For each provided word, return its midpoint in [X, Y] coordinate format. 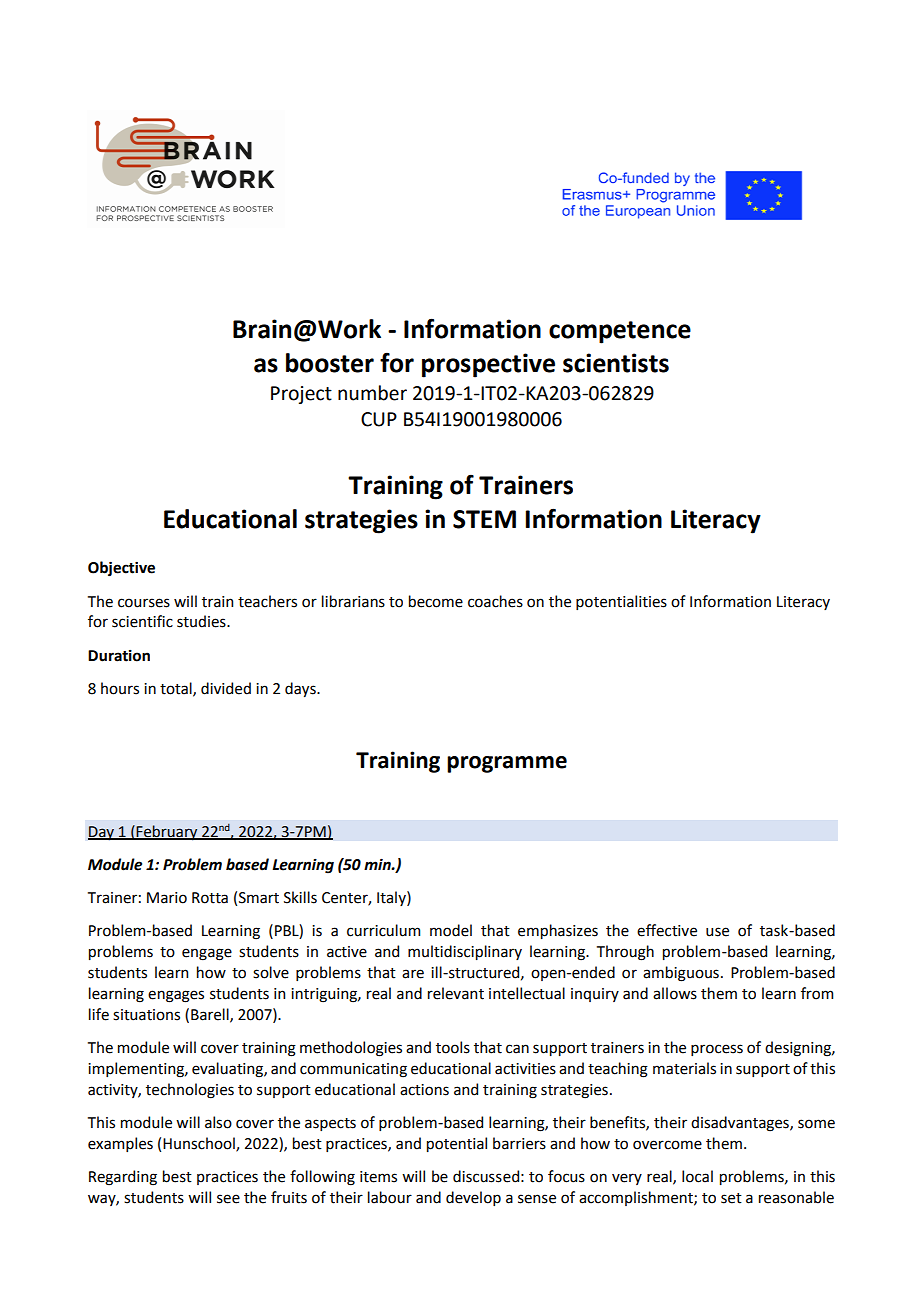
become [436, 601]
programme [507, 764]
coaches [495, 601]
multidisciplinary [465, 952]
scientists [616, 363]
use [717, 932]
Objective [121, 568]
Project [301, 395]
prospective [488, 365]
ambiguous [681, 974]
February [167, 833]
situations [146, 1015]
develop [473, 1198]
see [228, 1199]
